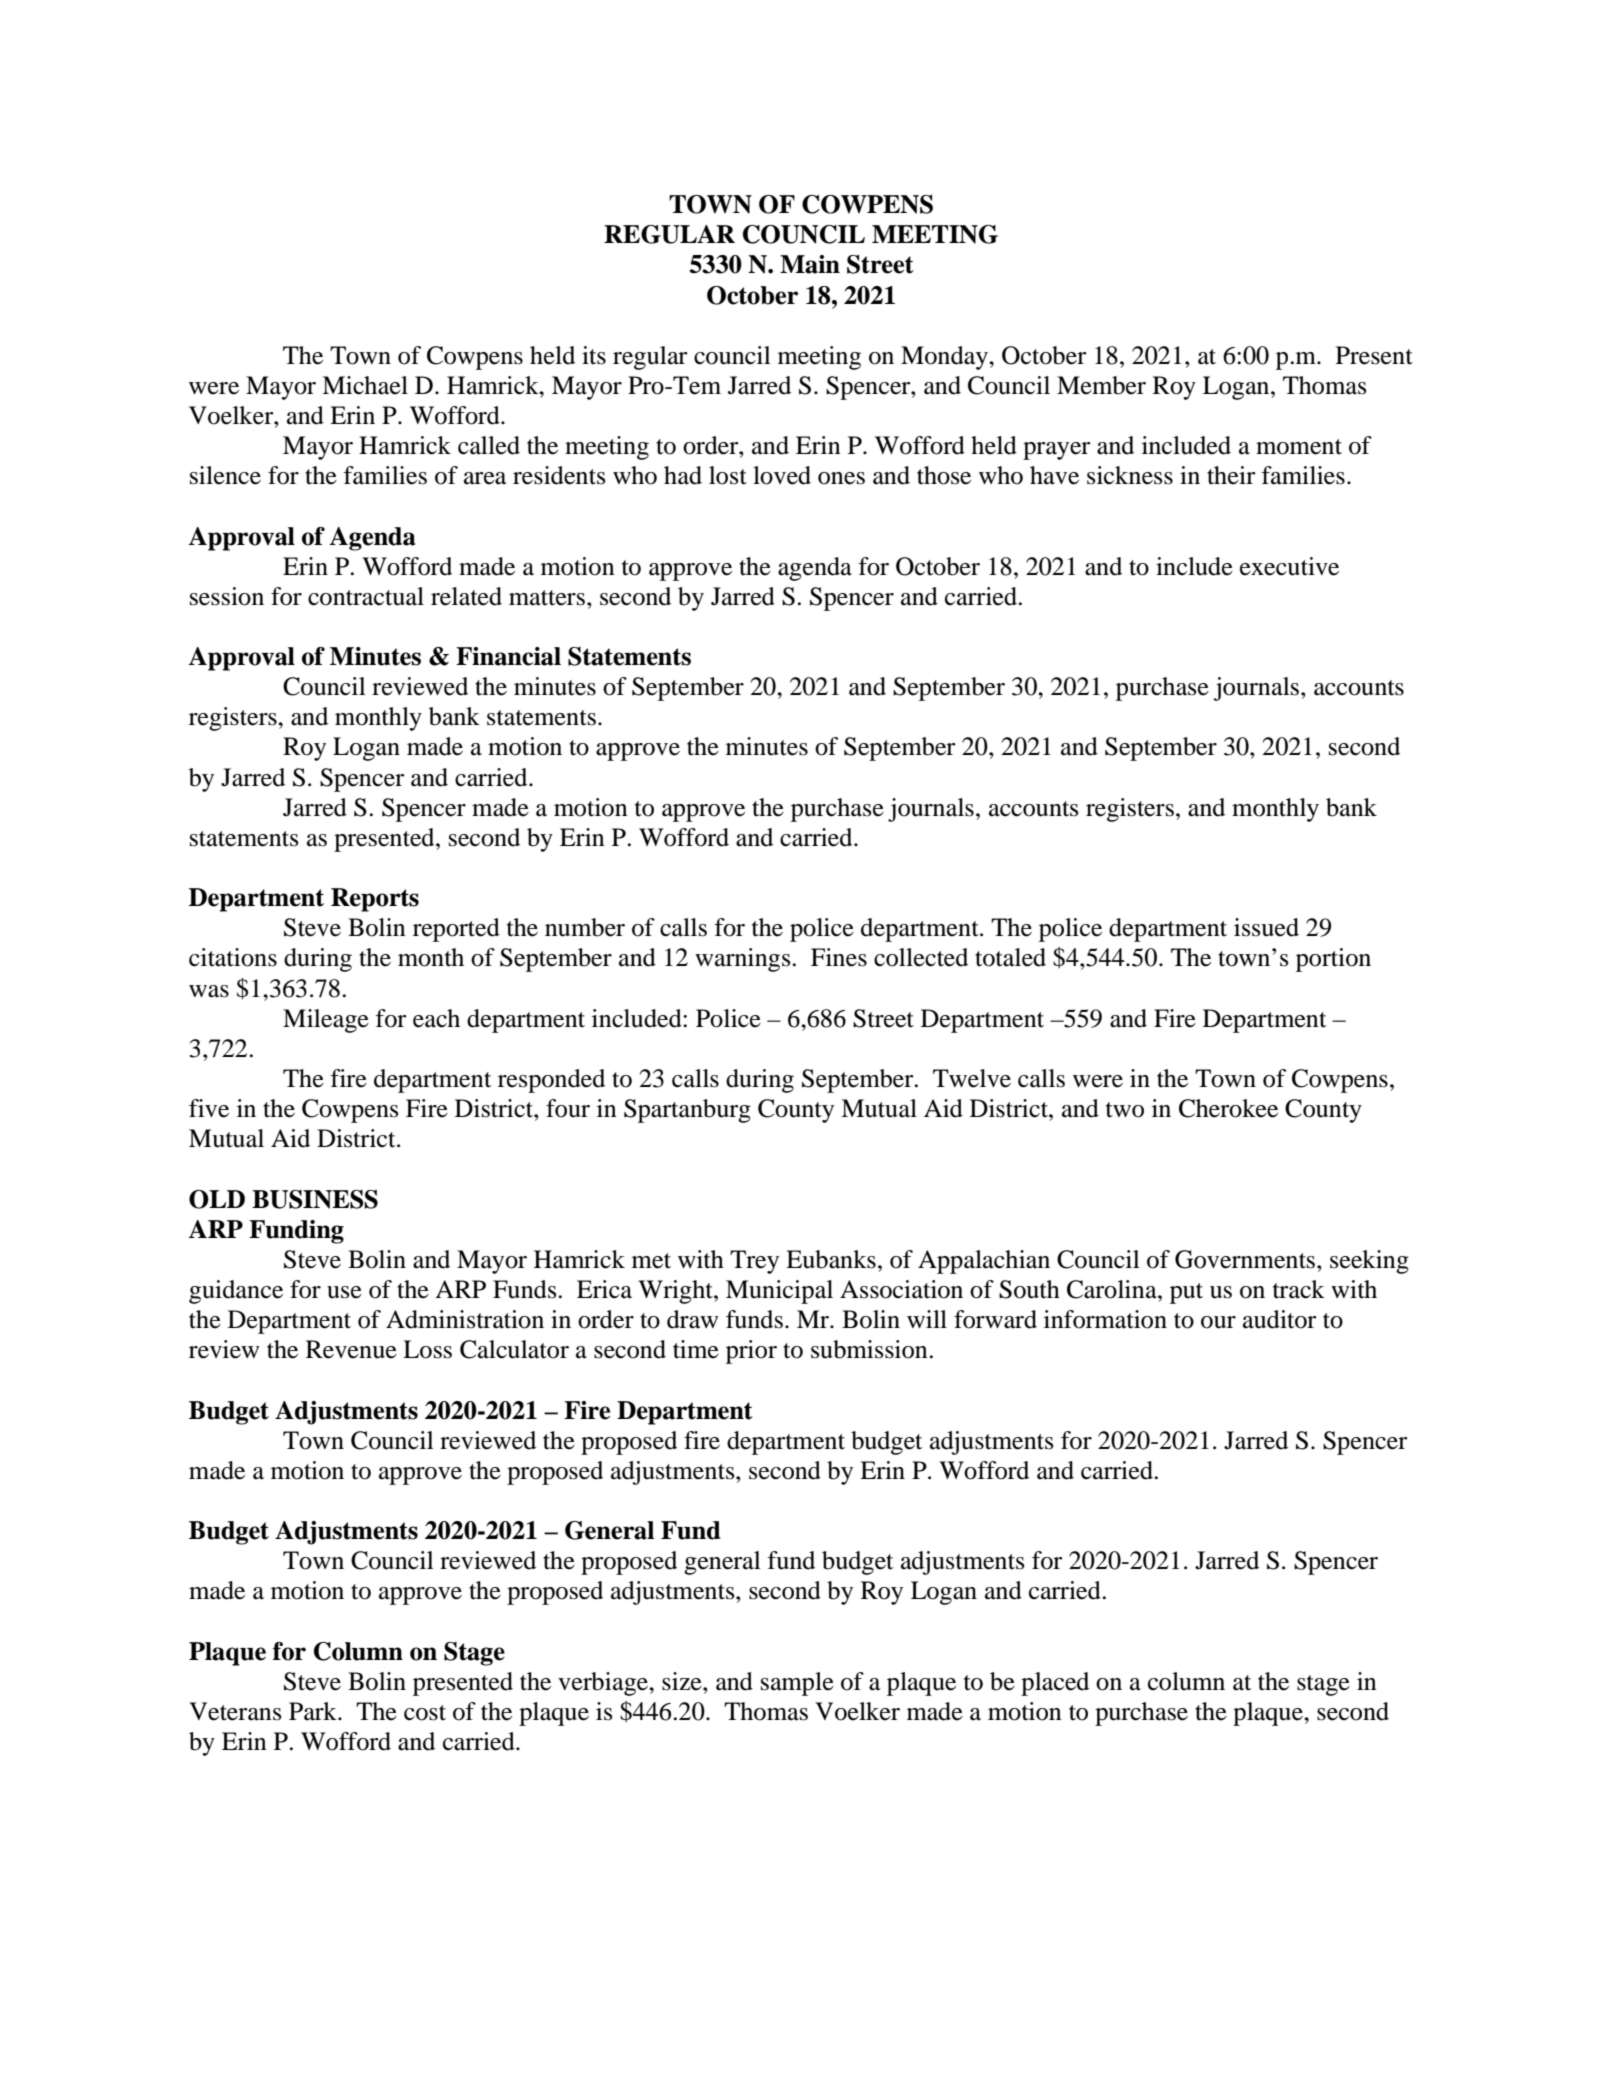 The height and width of the screenshot is (2075, 1603). What do you see at coordinates (1266, 927) in the screenshot?
I see `issued` at bounding box center [1266, 927].
